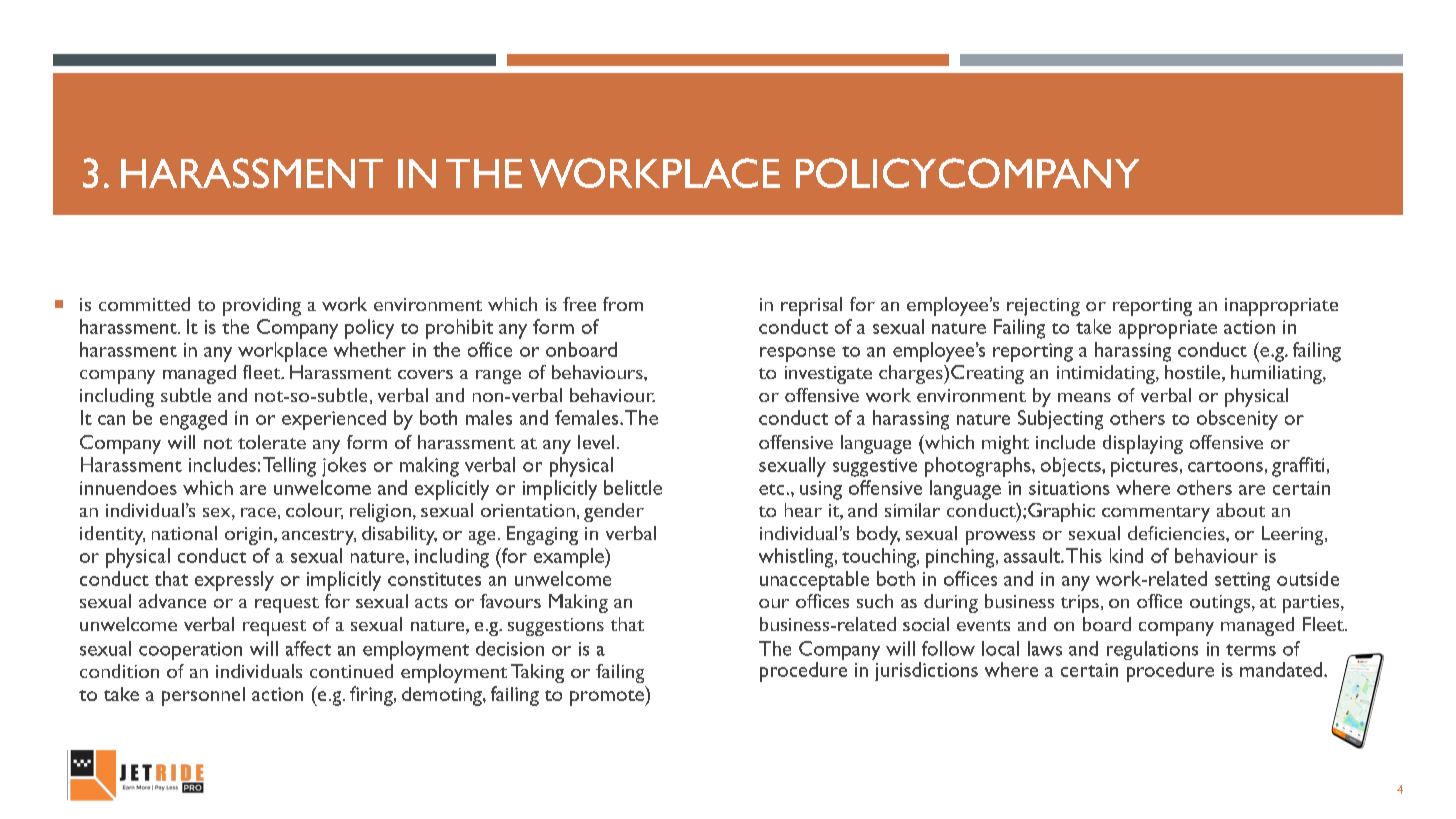  Describe the element at coordinates (771, 489) in the screenshot. I see `etc` at that location.
